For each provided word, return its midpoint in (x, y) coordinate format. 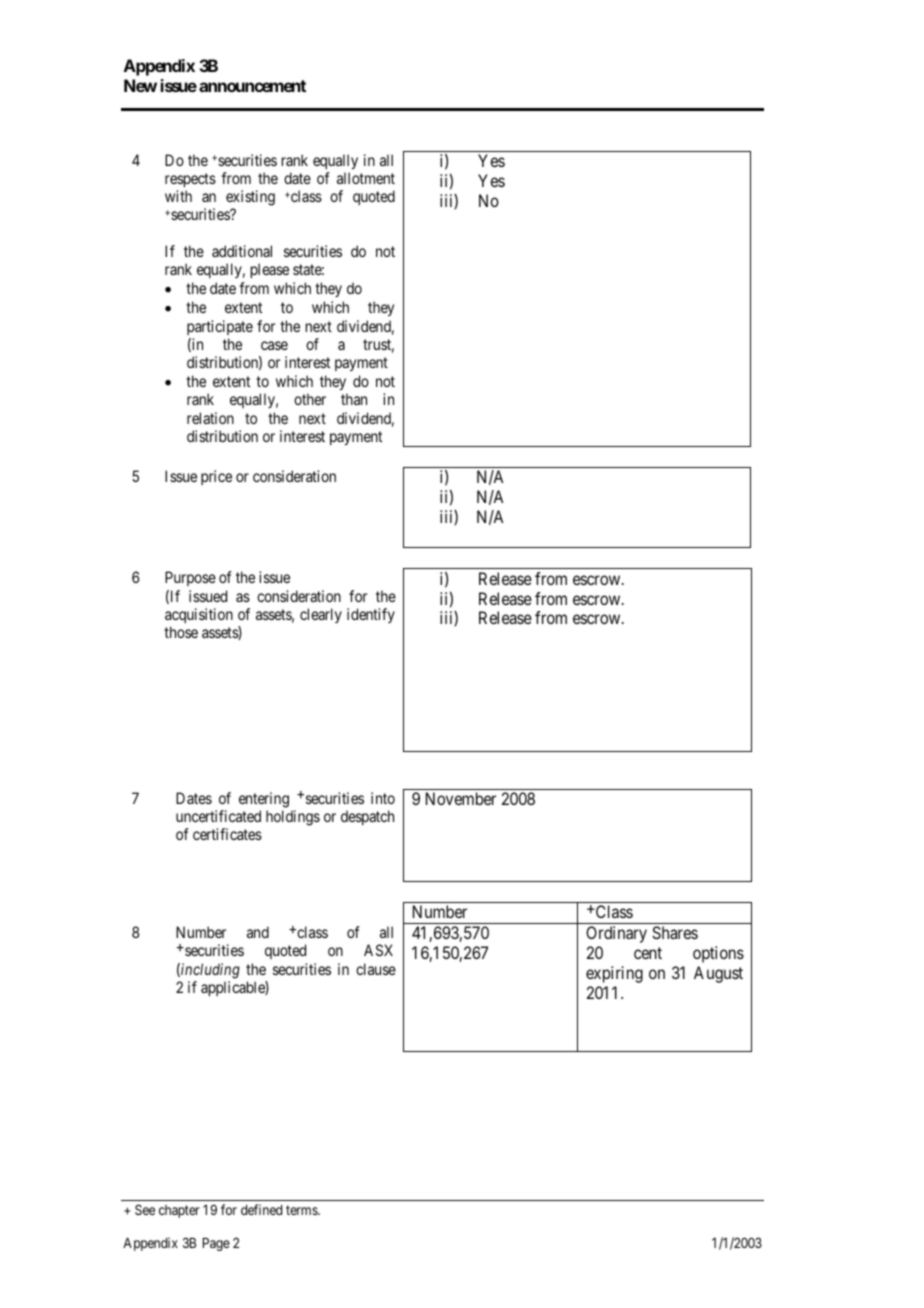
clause (376, 969)
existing (250, 199)
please (270, 270)
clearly (321, 615)
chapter (179, 1211)
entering (264, 800)
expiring (614, 974)
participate (220, 327)
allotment (366, 178)
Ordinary (616, 934)
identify (371, 615)
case (274, 345)
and (258, 932)
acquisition (199, 615)
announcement (252, 86)
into (383, 798)
